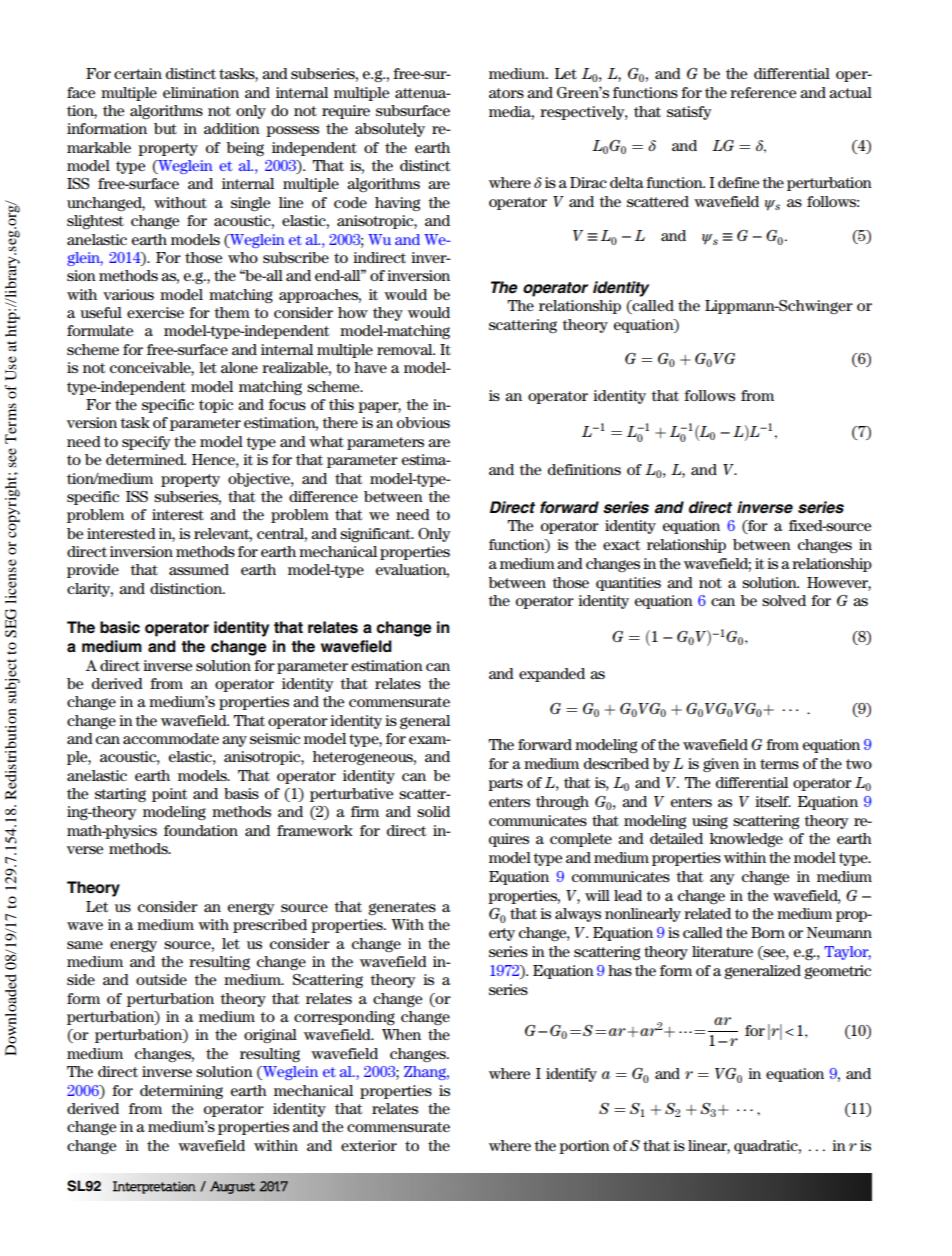  I want to click on exterior, so click(369, 1145).
